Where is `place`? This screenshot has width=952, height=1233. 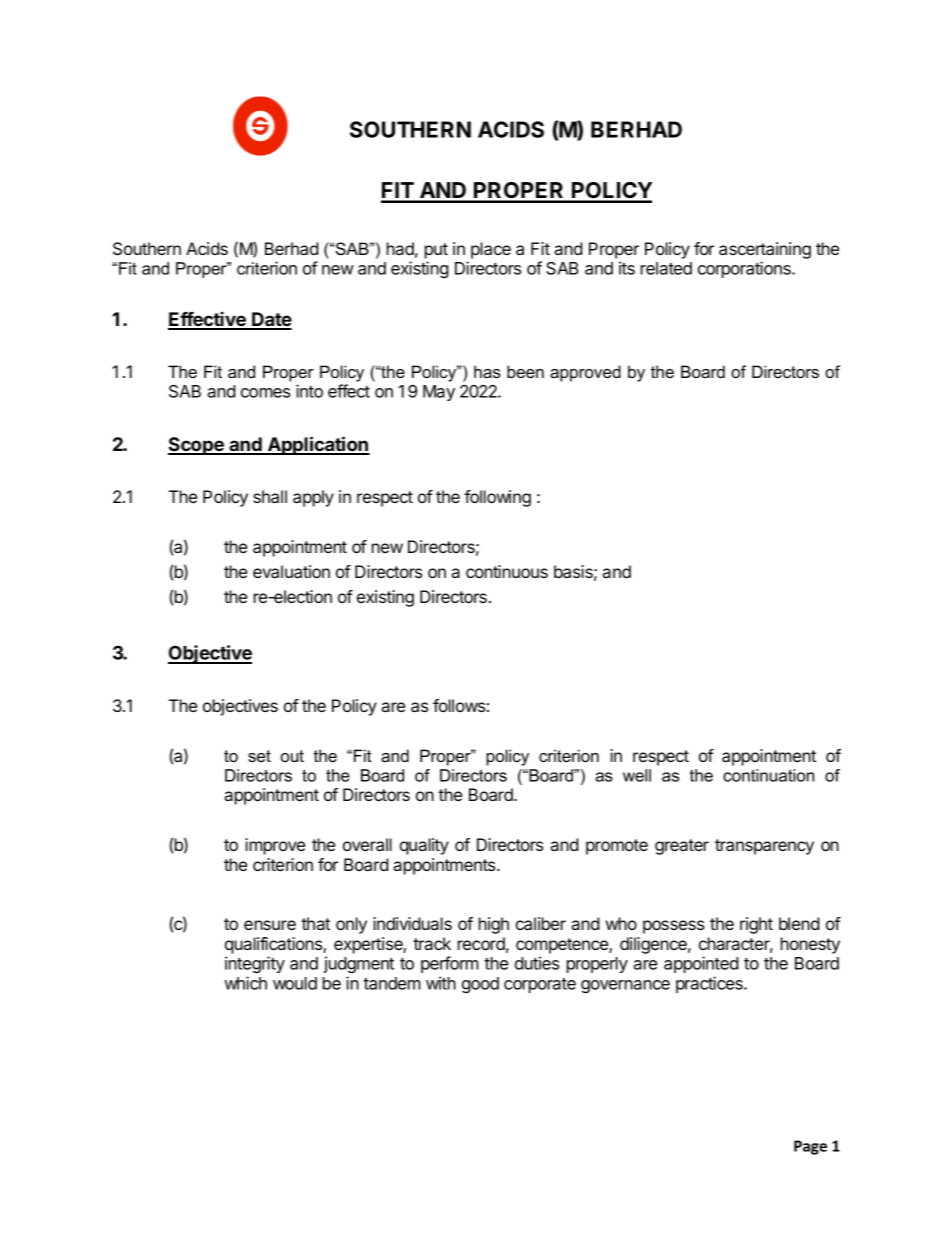 place is located at coordinates (491, 250).
